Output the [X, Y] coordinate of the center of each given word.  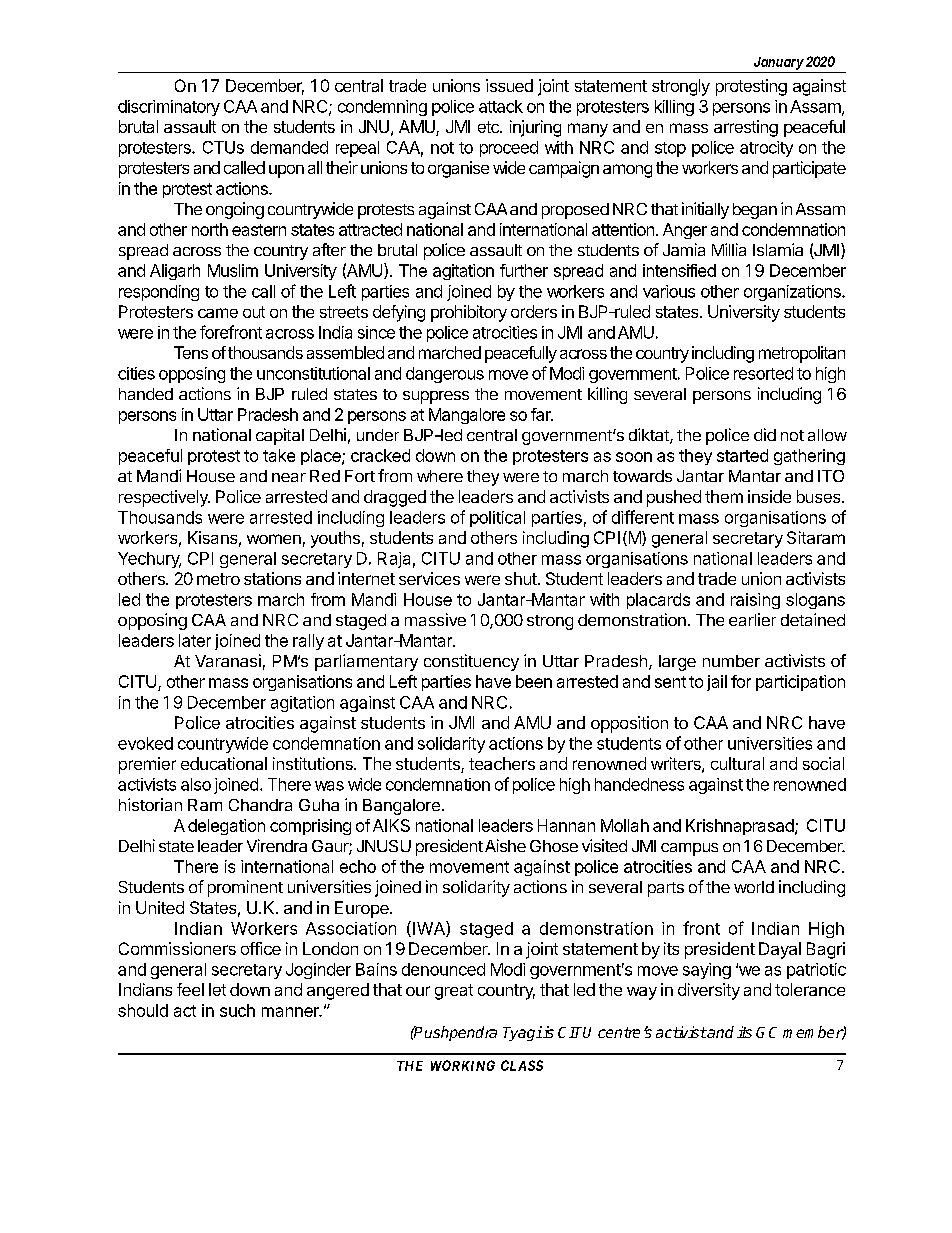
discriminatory [169, 108]
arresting [746, 128]
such [237, 1010]
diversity [709, 991]
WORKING [463, 1065]
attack [501, 106]
